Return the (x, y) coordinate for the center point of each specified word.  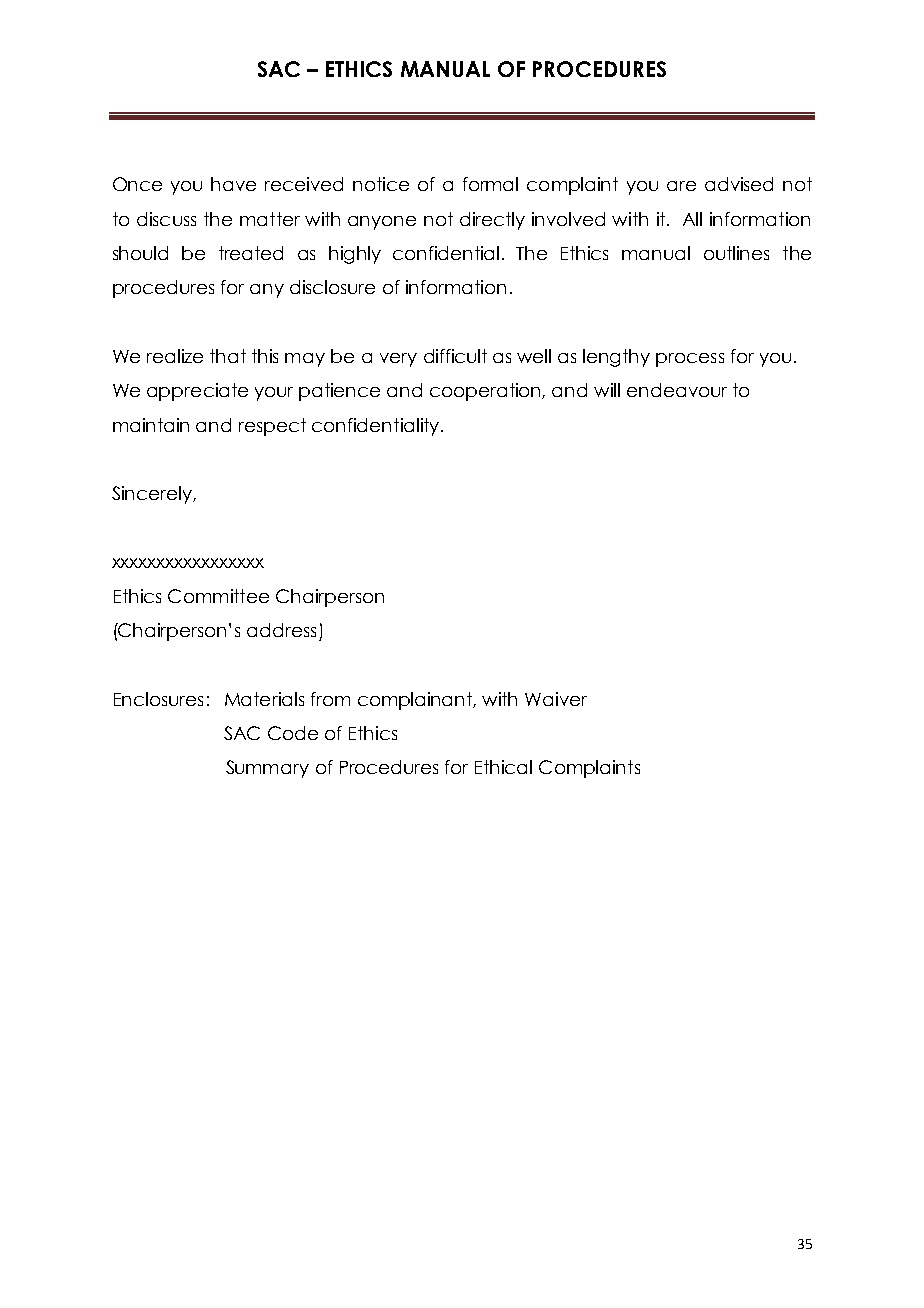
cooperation (486, 392)
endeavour (677, 390)
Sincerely (153, 495)
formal (490, 184)
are (681, 186)
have (233, 184)
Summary (267, 769)
